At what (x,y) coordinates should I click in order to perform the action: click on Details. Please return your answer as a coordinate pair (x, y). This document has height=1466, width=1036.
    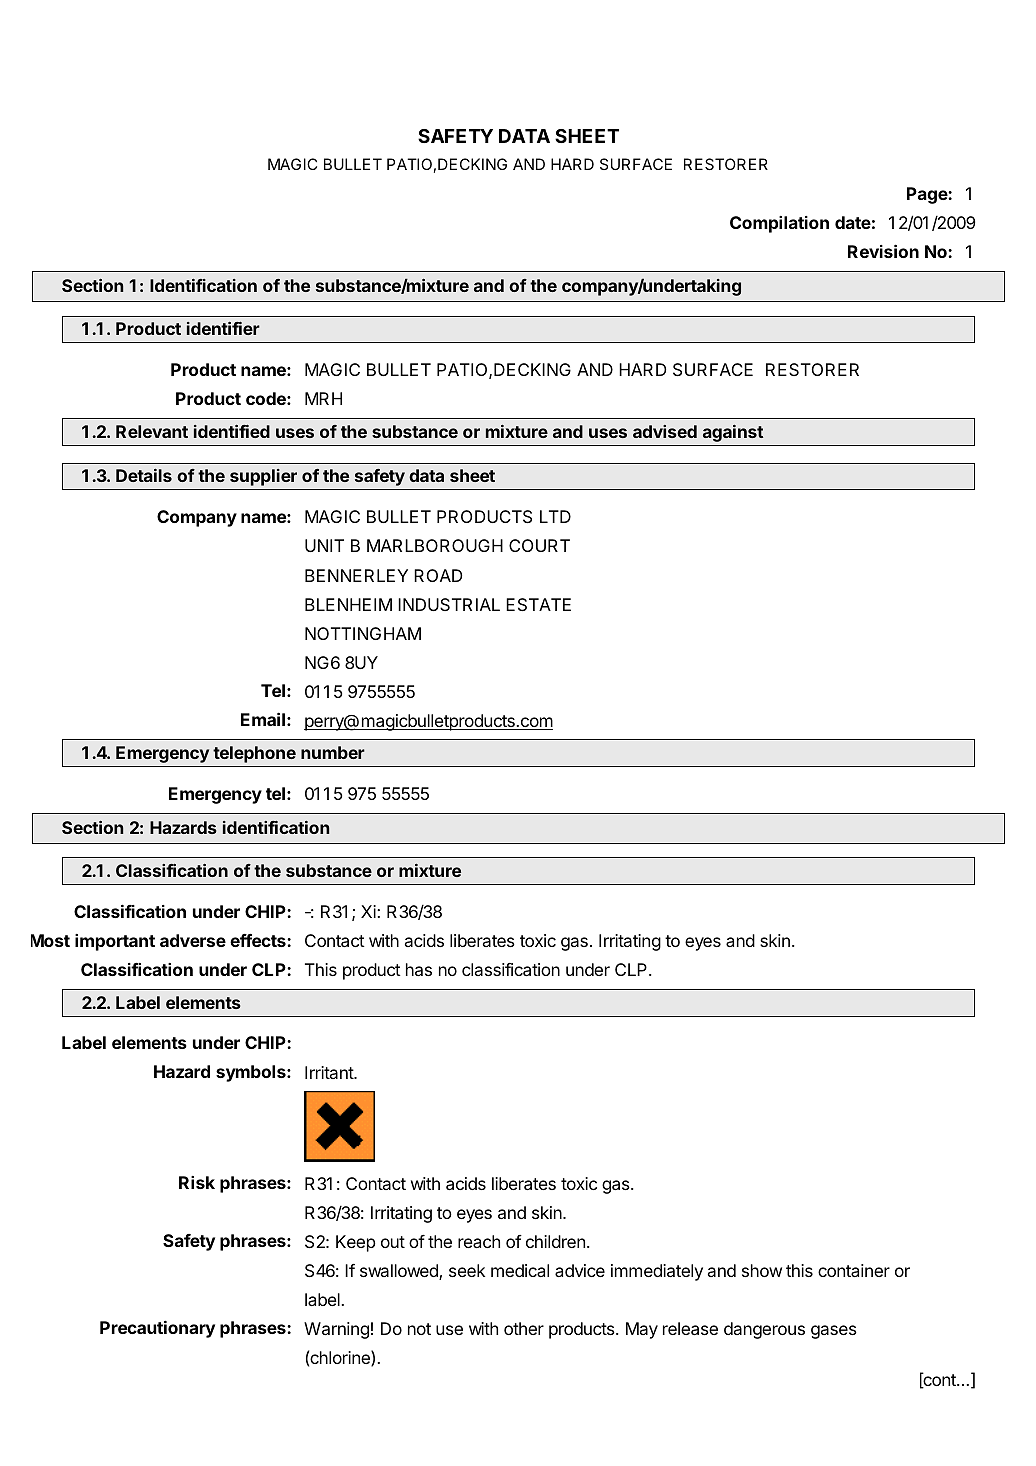
    Looking at the image, I should click on (144, 475).
